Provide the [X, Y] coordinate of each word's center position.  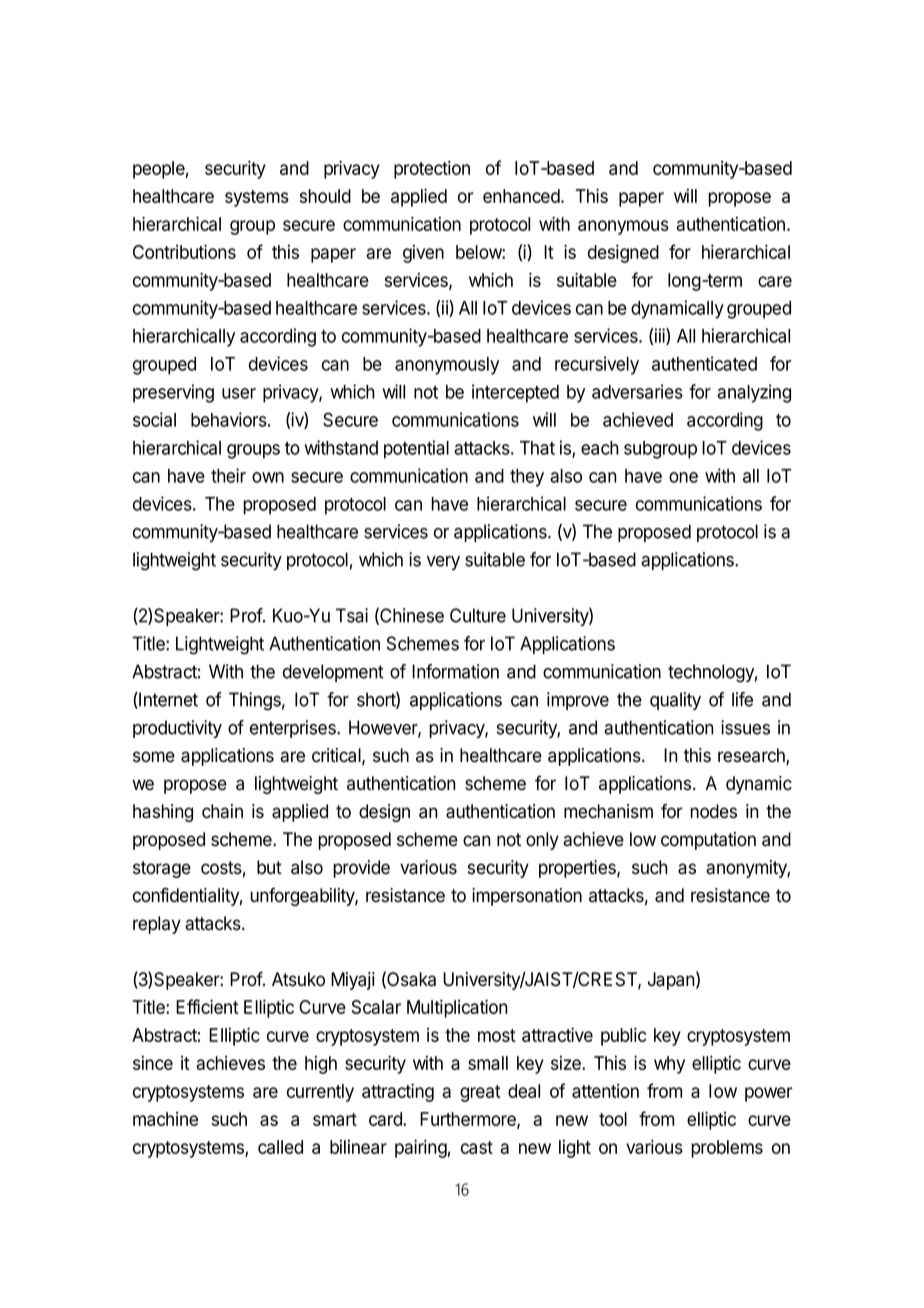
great [480, 1093]
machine [165, 1119]
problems [727, 1149]
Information [455, 671]
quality [675, 701]
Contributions [184, 251]
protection [432, 169]
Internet [167, 700]
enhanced [521, 196]
